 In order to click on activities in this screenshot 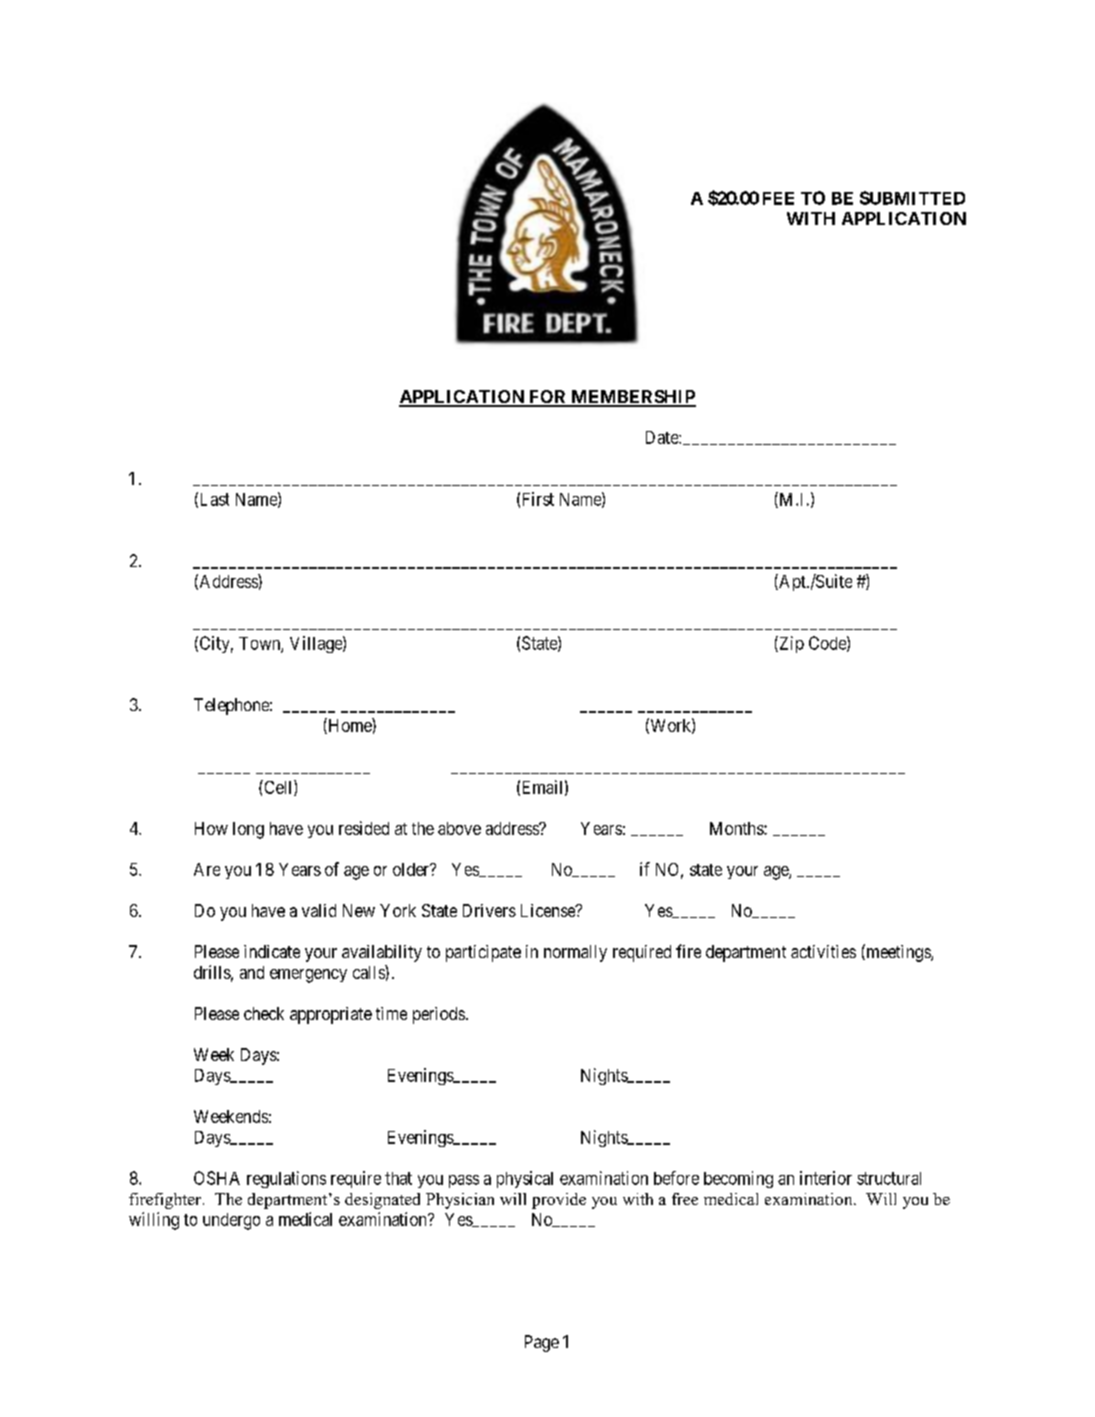, I will do `click(823, 951)`.
